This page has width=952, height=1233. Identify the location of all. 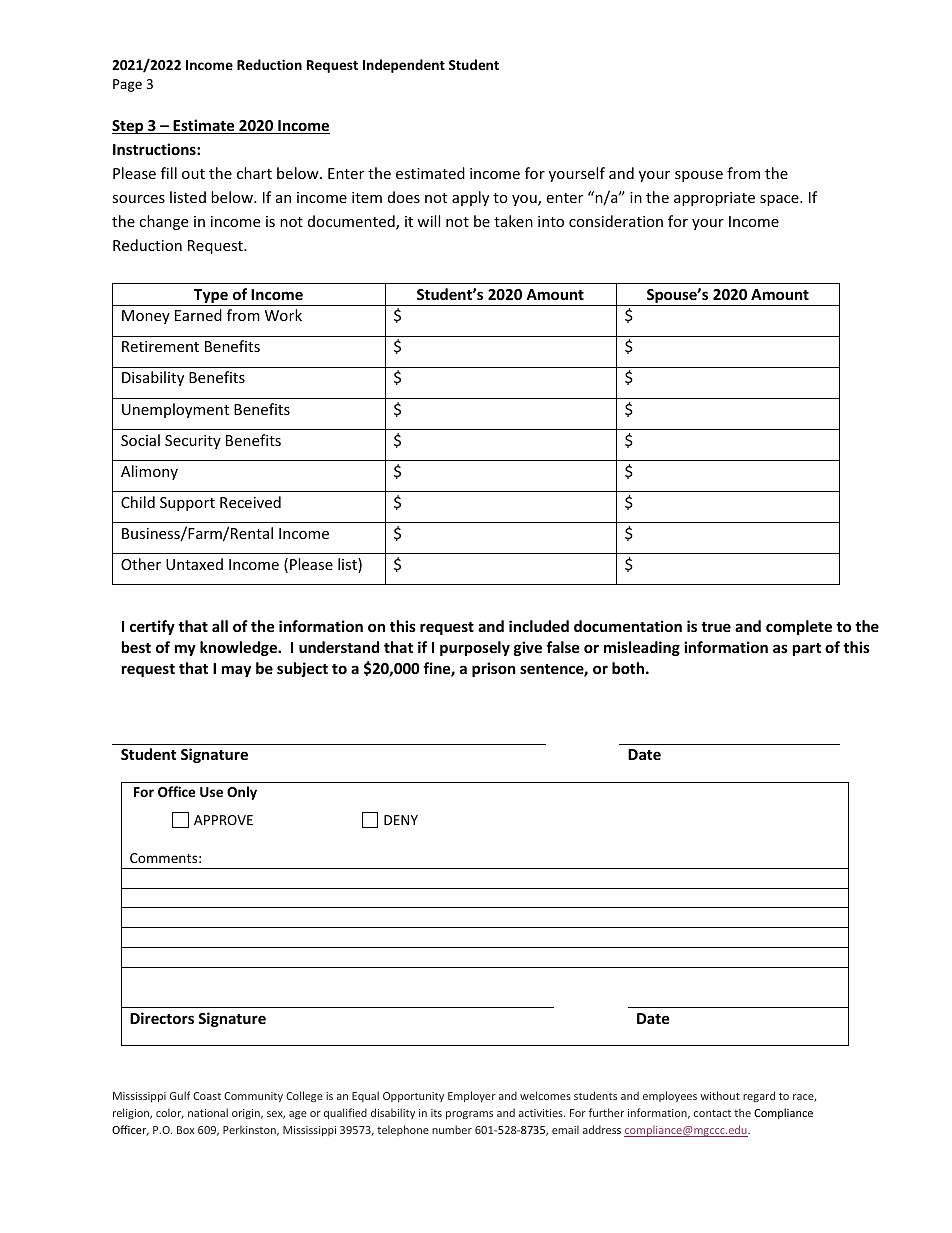
(220, 626).
